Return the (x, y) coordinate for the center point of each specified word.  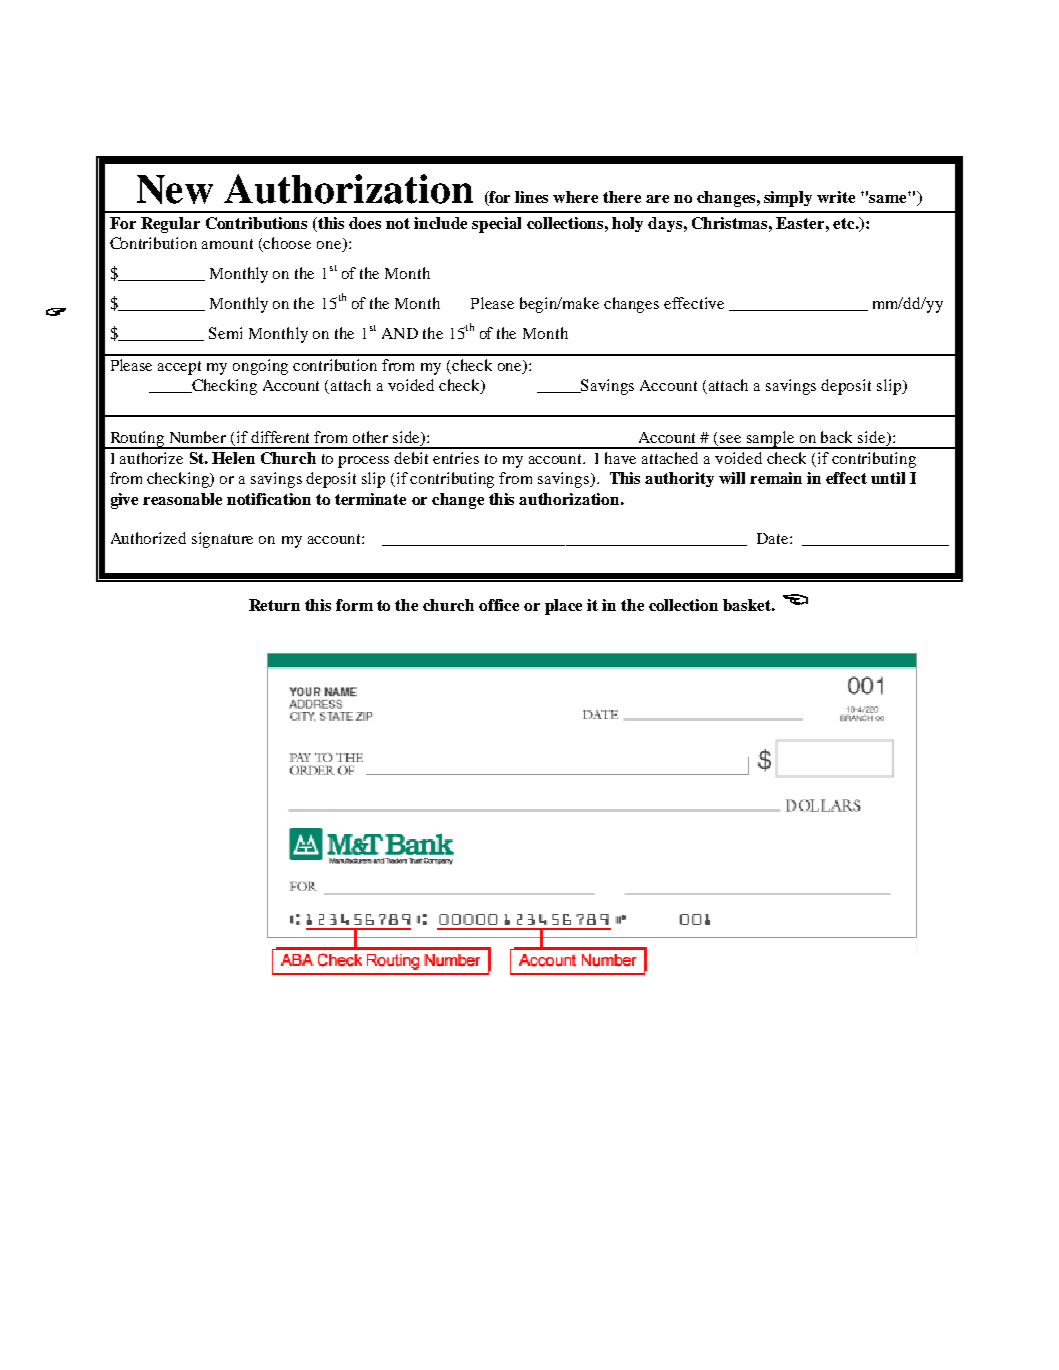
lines (531, 197)
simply (788, 199)
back (836, 437)
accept (179, 368)
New (175, 189)
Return (274, 605)
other (370, 437)
